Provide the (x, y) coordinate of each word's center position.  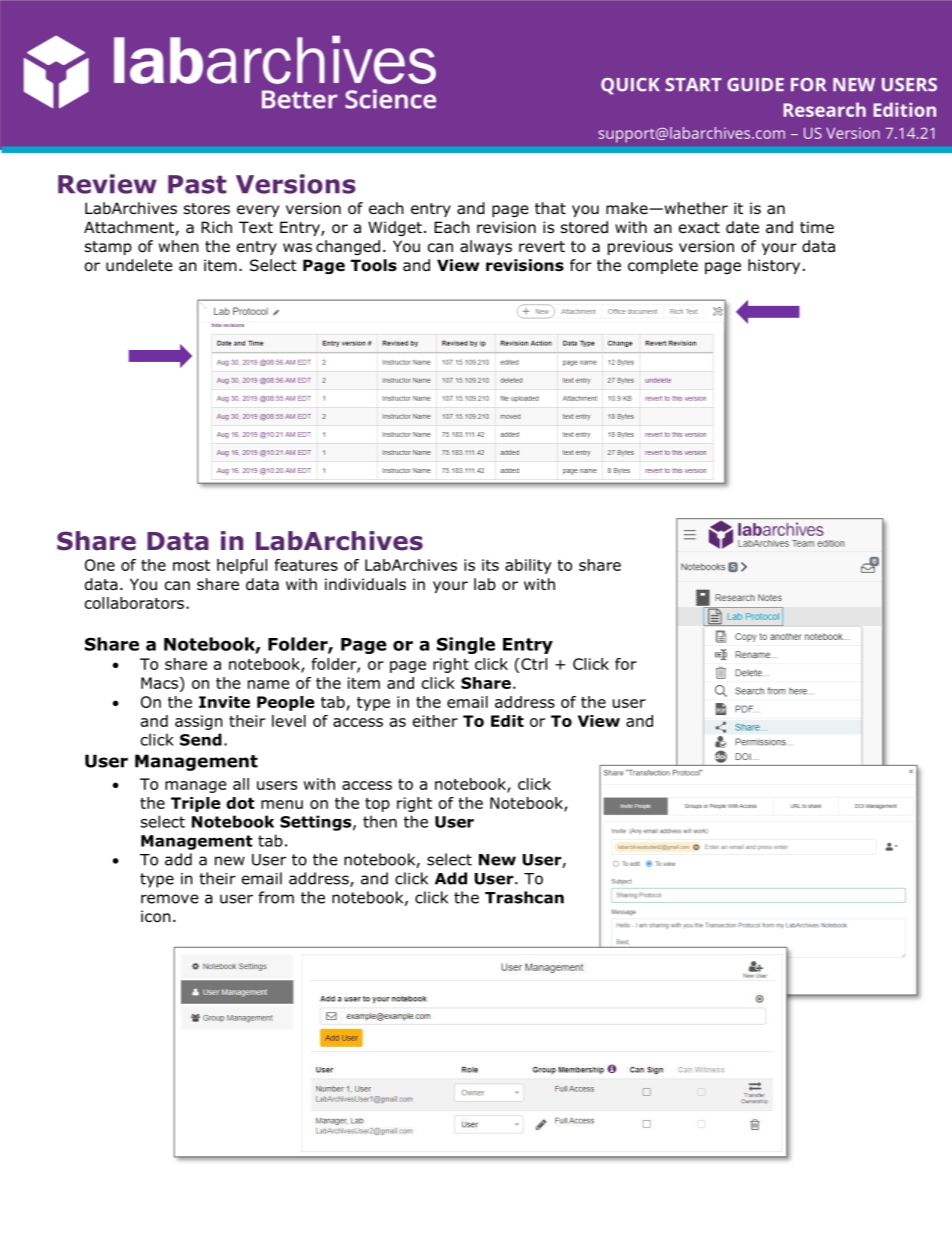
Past (197, 184)
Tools (374, 265)
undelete (139, 265)
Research (824, 109)
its (490, 565)
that (550, 208)
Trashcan (524, 897)
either (435, 721)
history (774, 266)
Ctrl (534, 664)
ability (528, 566)
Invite (224, 702)
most (191, 565)
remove (170, 899)
